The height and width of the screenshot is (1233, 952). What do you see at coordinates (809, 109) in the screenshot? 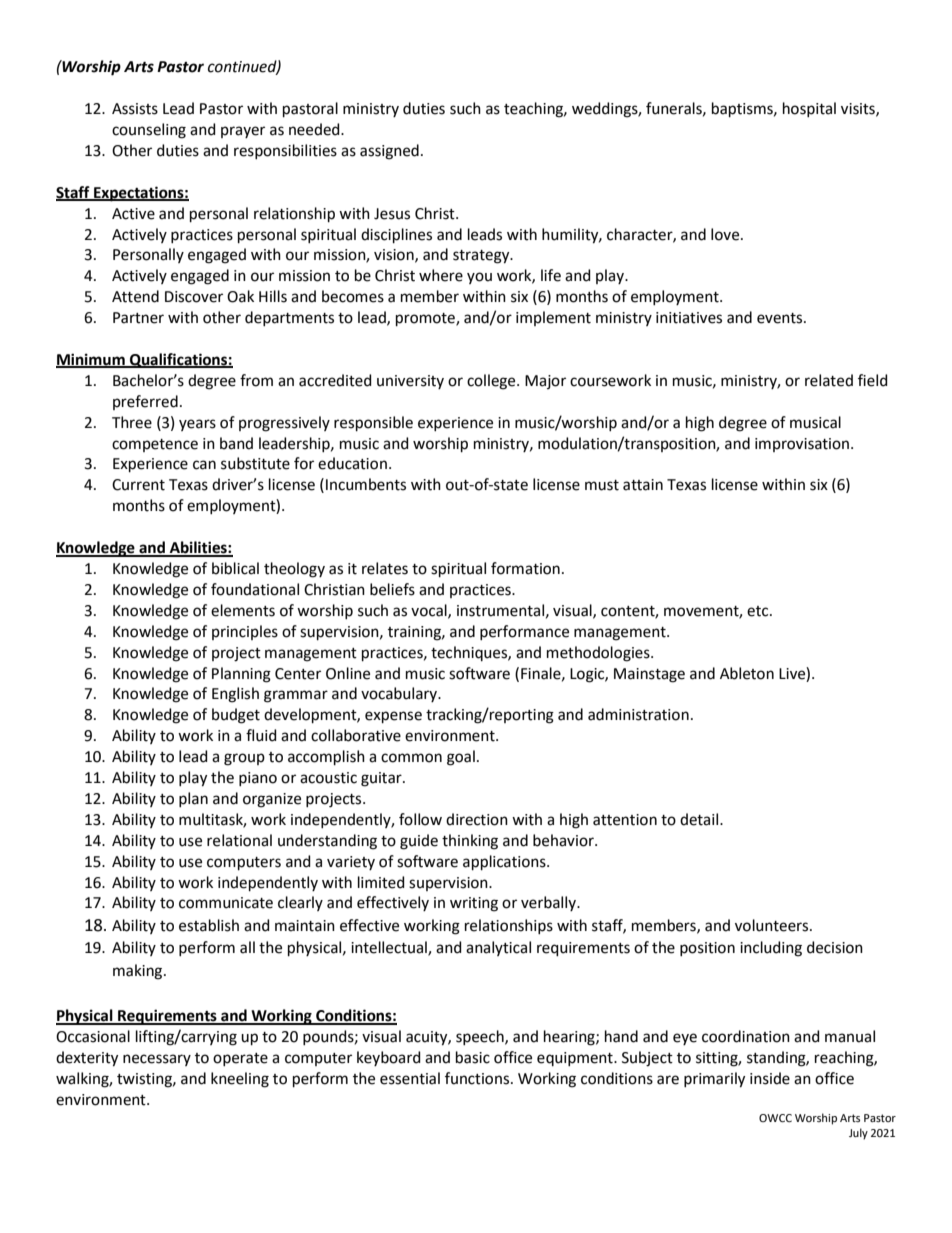
I see `hospital` at bounding box center [809, 109].
